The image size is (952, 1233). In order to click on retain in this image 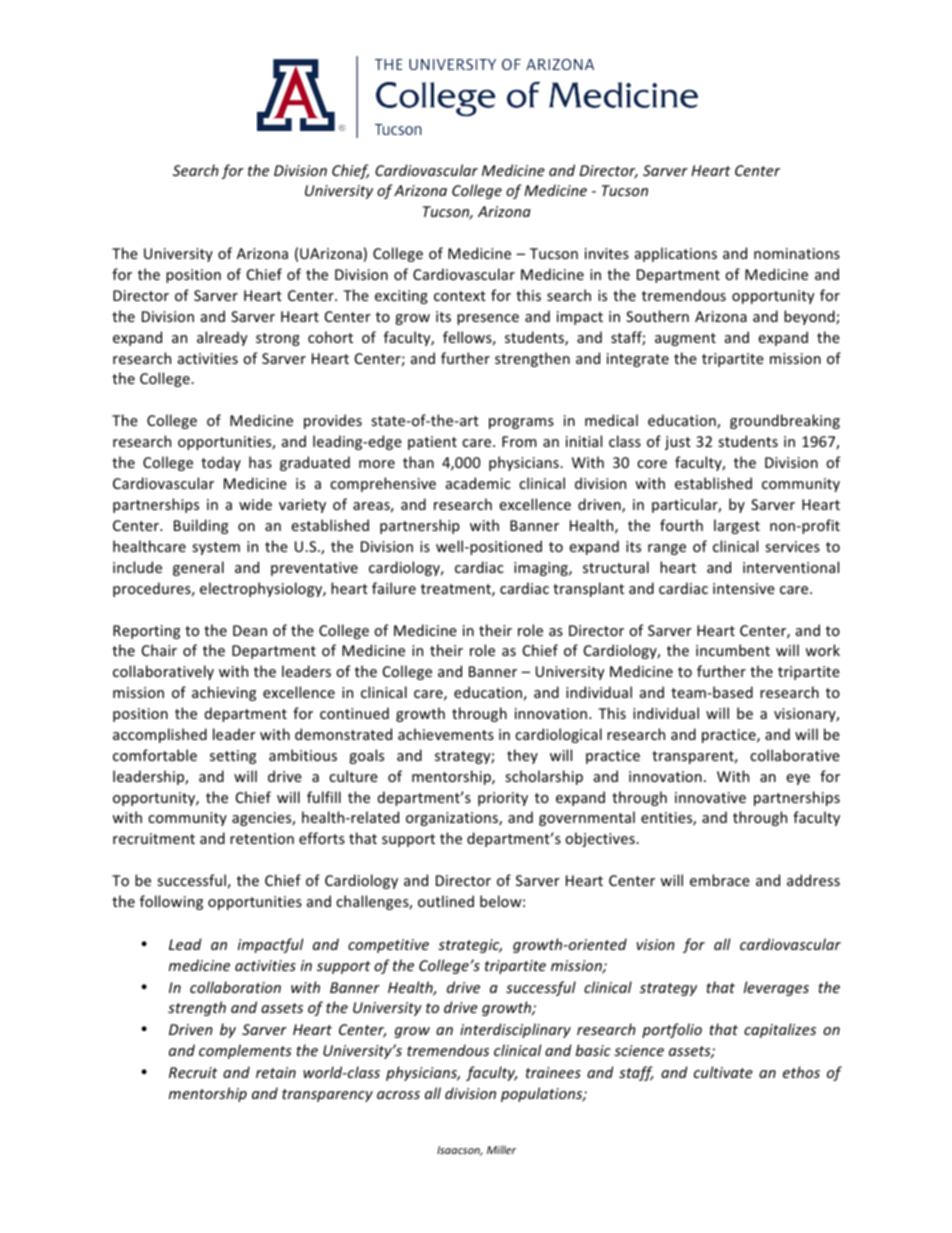, I will do `click(276, 1072)`.
